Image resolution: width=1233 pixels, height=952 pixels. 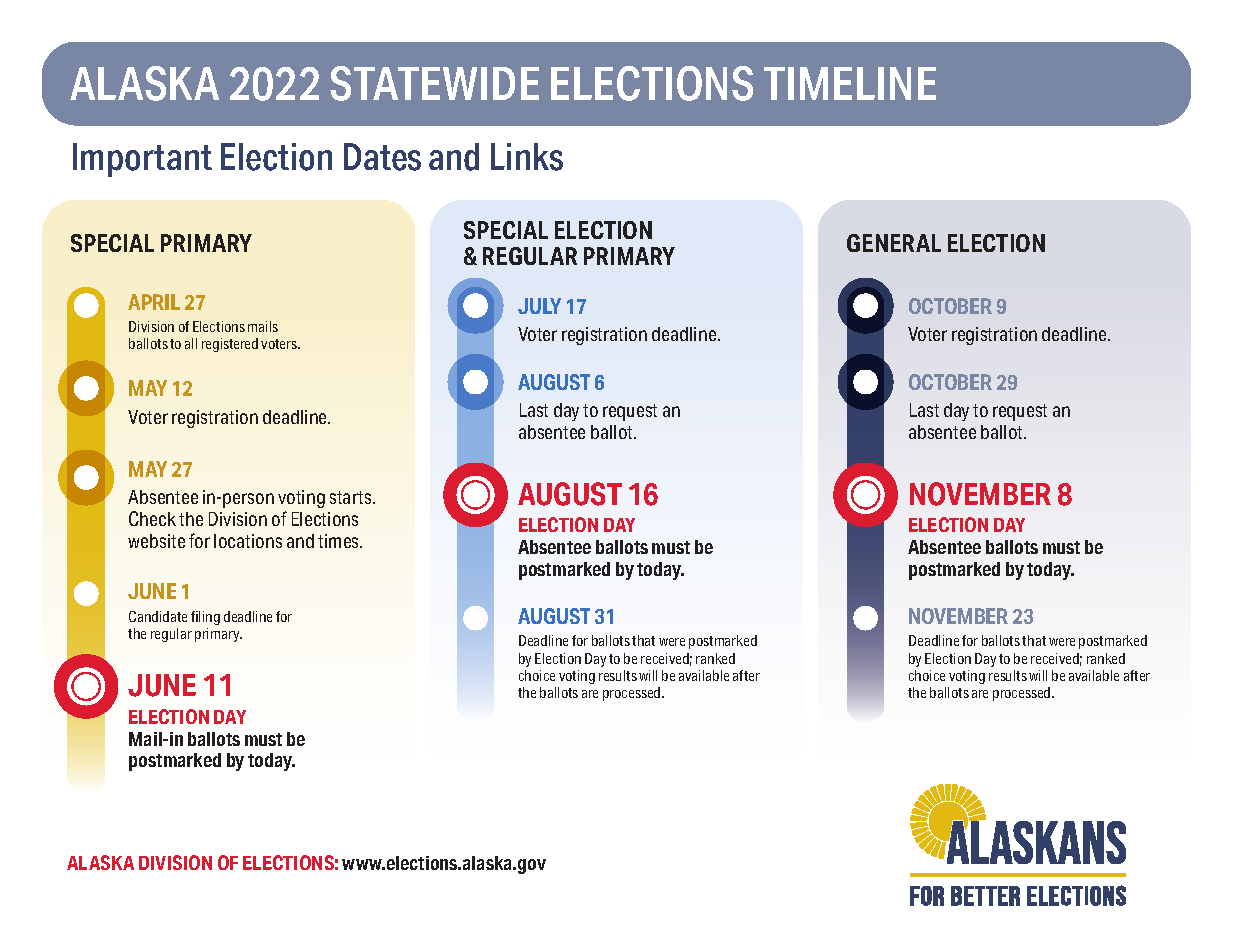 I want to click on STATEWIDE, so click(x=434, y=83).
